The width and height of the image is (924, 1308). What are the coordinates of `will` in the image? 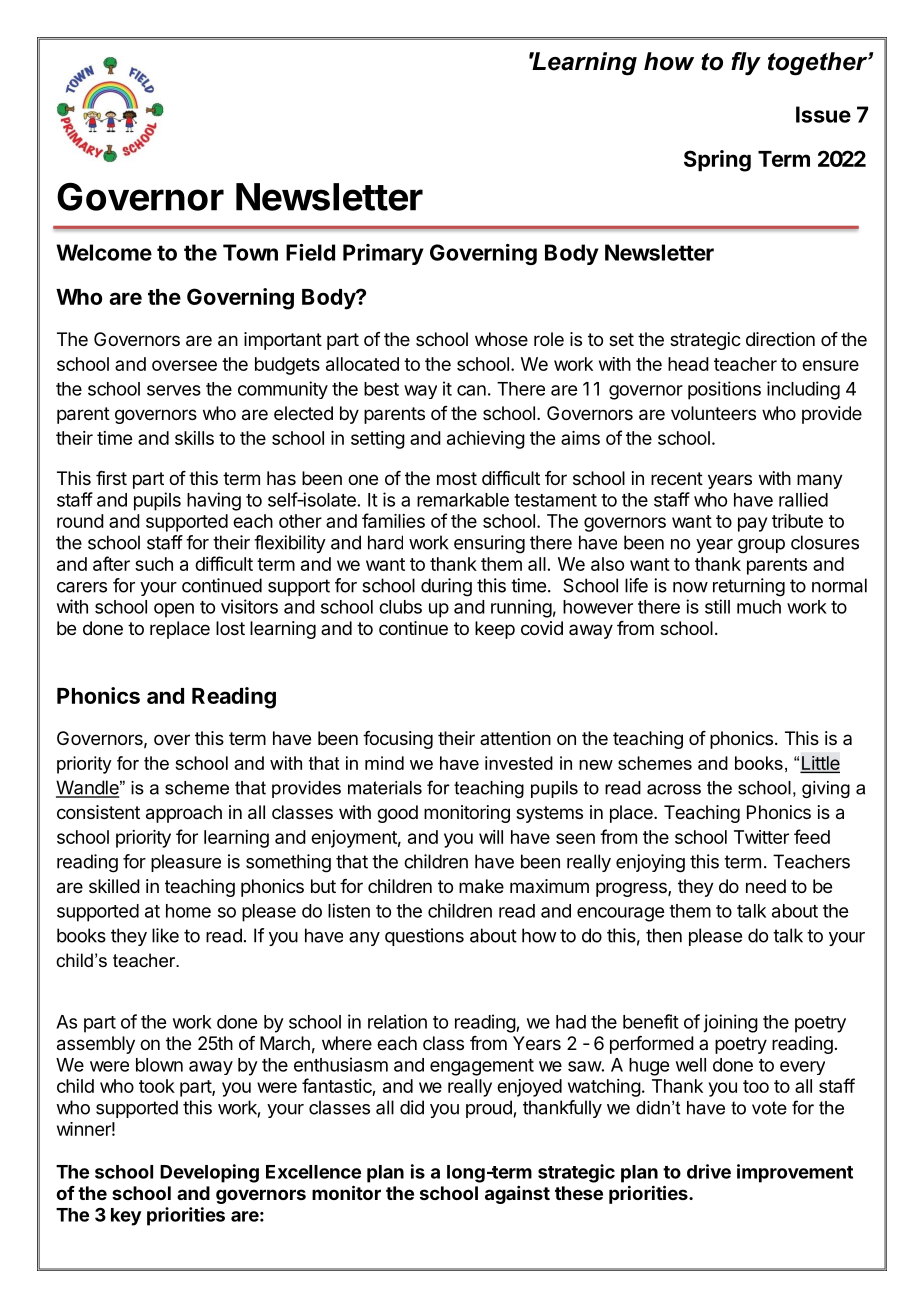 It's located at (491, 837).
